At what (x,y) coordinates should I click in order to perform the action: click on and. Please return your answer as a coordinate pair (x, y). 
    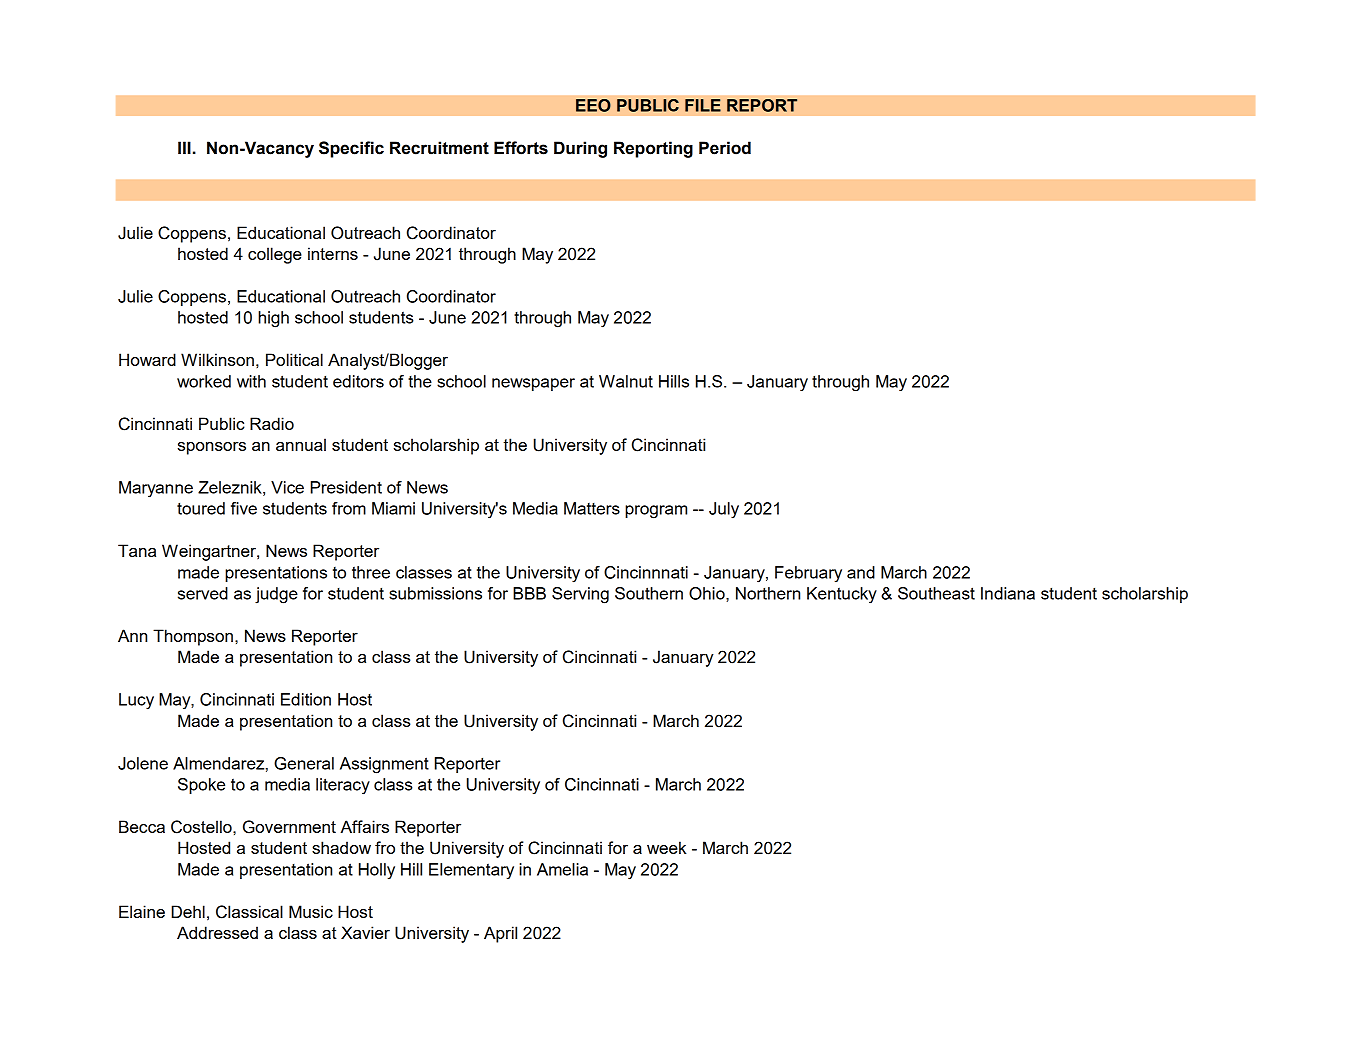
    Looking at the image, I should click on (861, 572).
